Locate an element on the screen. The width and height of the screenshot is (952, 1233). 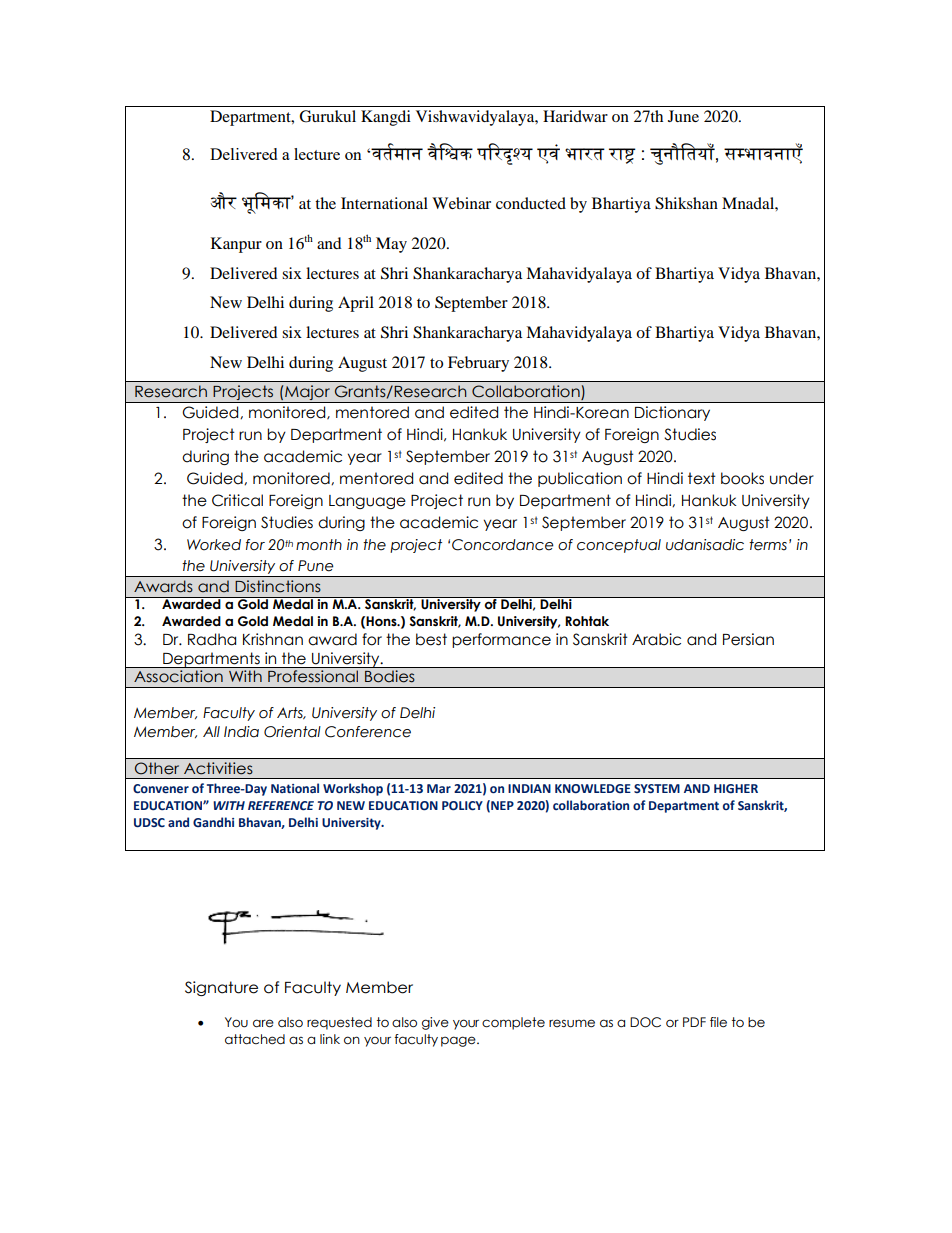
June is located at coordinates (683, 116).
